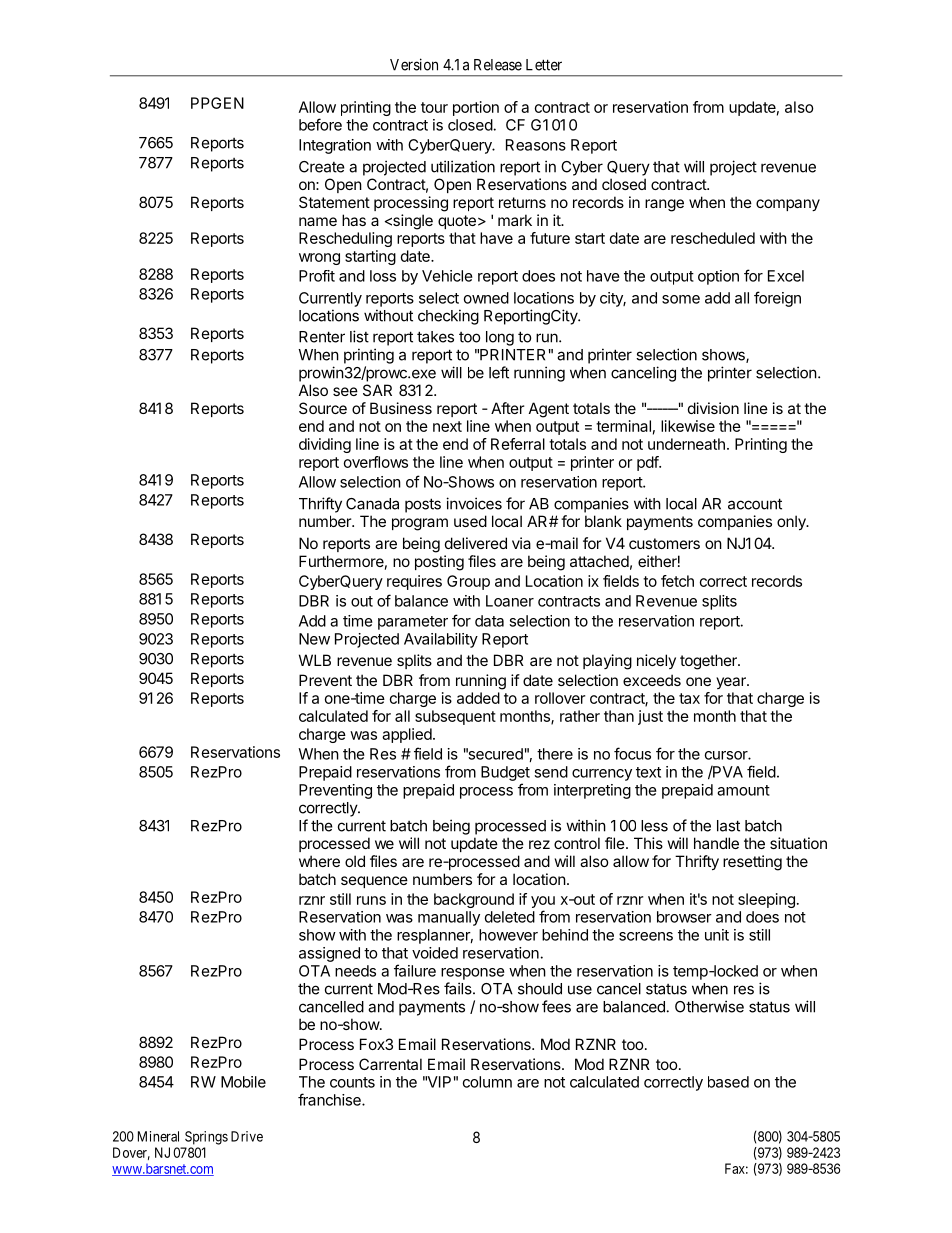 This document has height=1233, width=952. What do you see at coordinates (243, 1082) in the document?
I see `Mobile` at bounding box center [243, 1082].
